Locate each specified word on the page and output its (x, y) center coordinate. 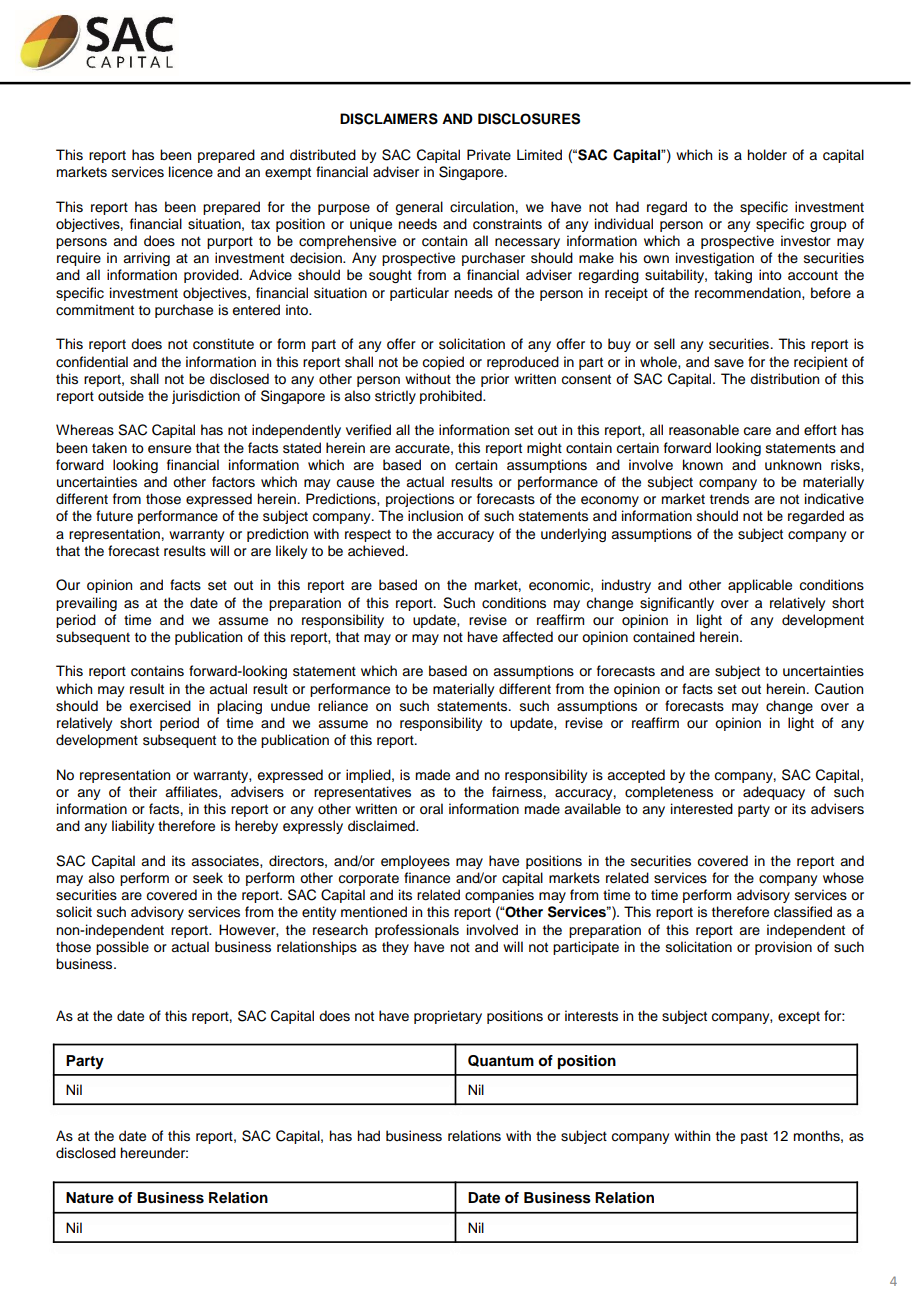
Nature (90, 1198)
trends (729, 499)
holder (767, 154)
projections (420, 500)
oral (431, 809)
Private (489, 154)
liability (133, 827)
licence (191, 172)
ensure (169, 449)
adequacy (774, 793)
